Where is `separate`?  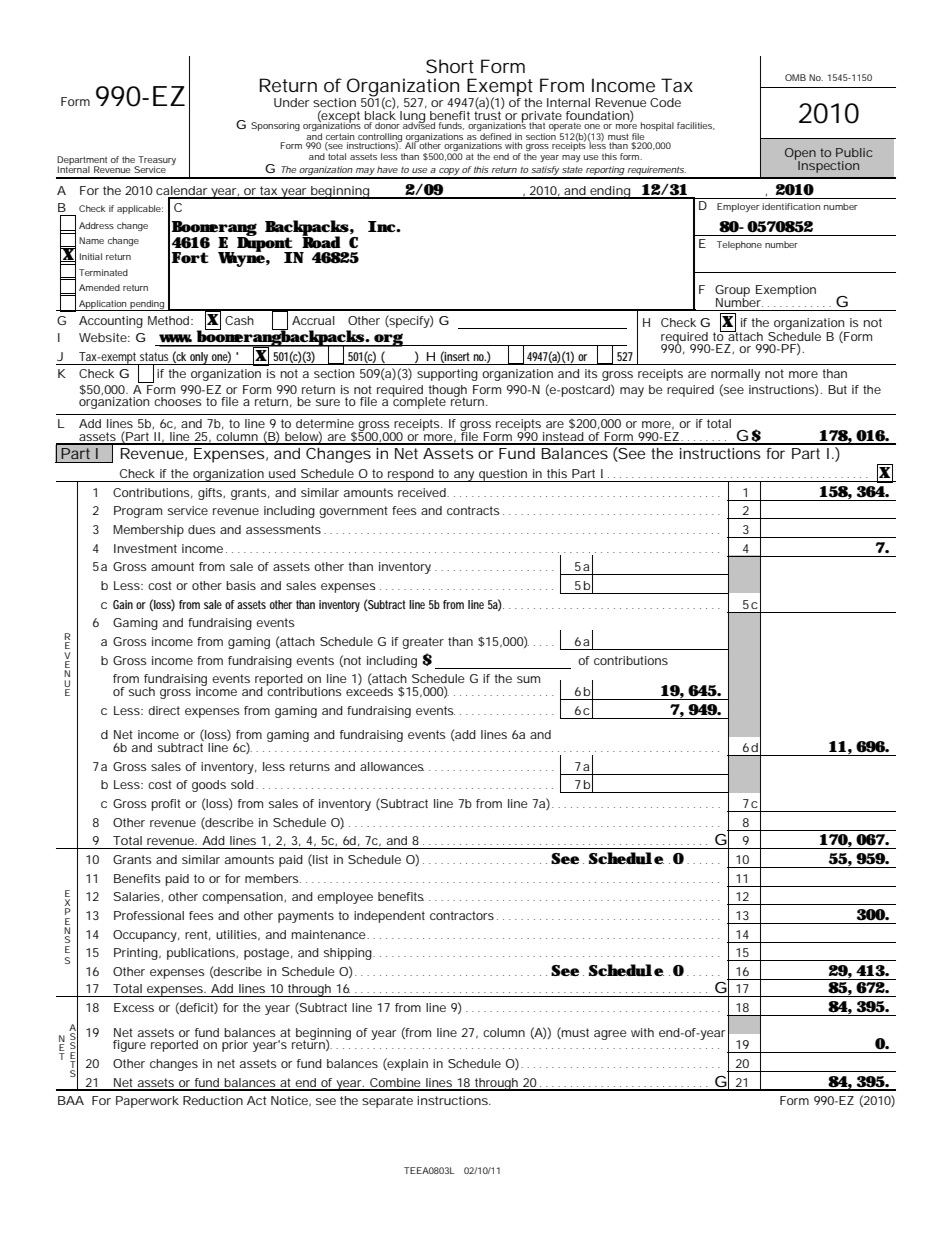 separate is located at coordinates (387, 1102).
